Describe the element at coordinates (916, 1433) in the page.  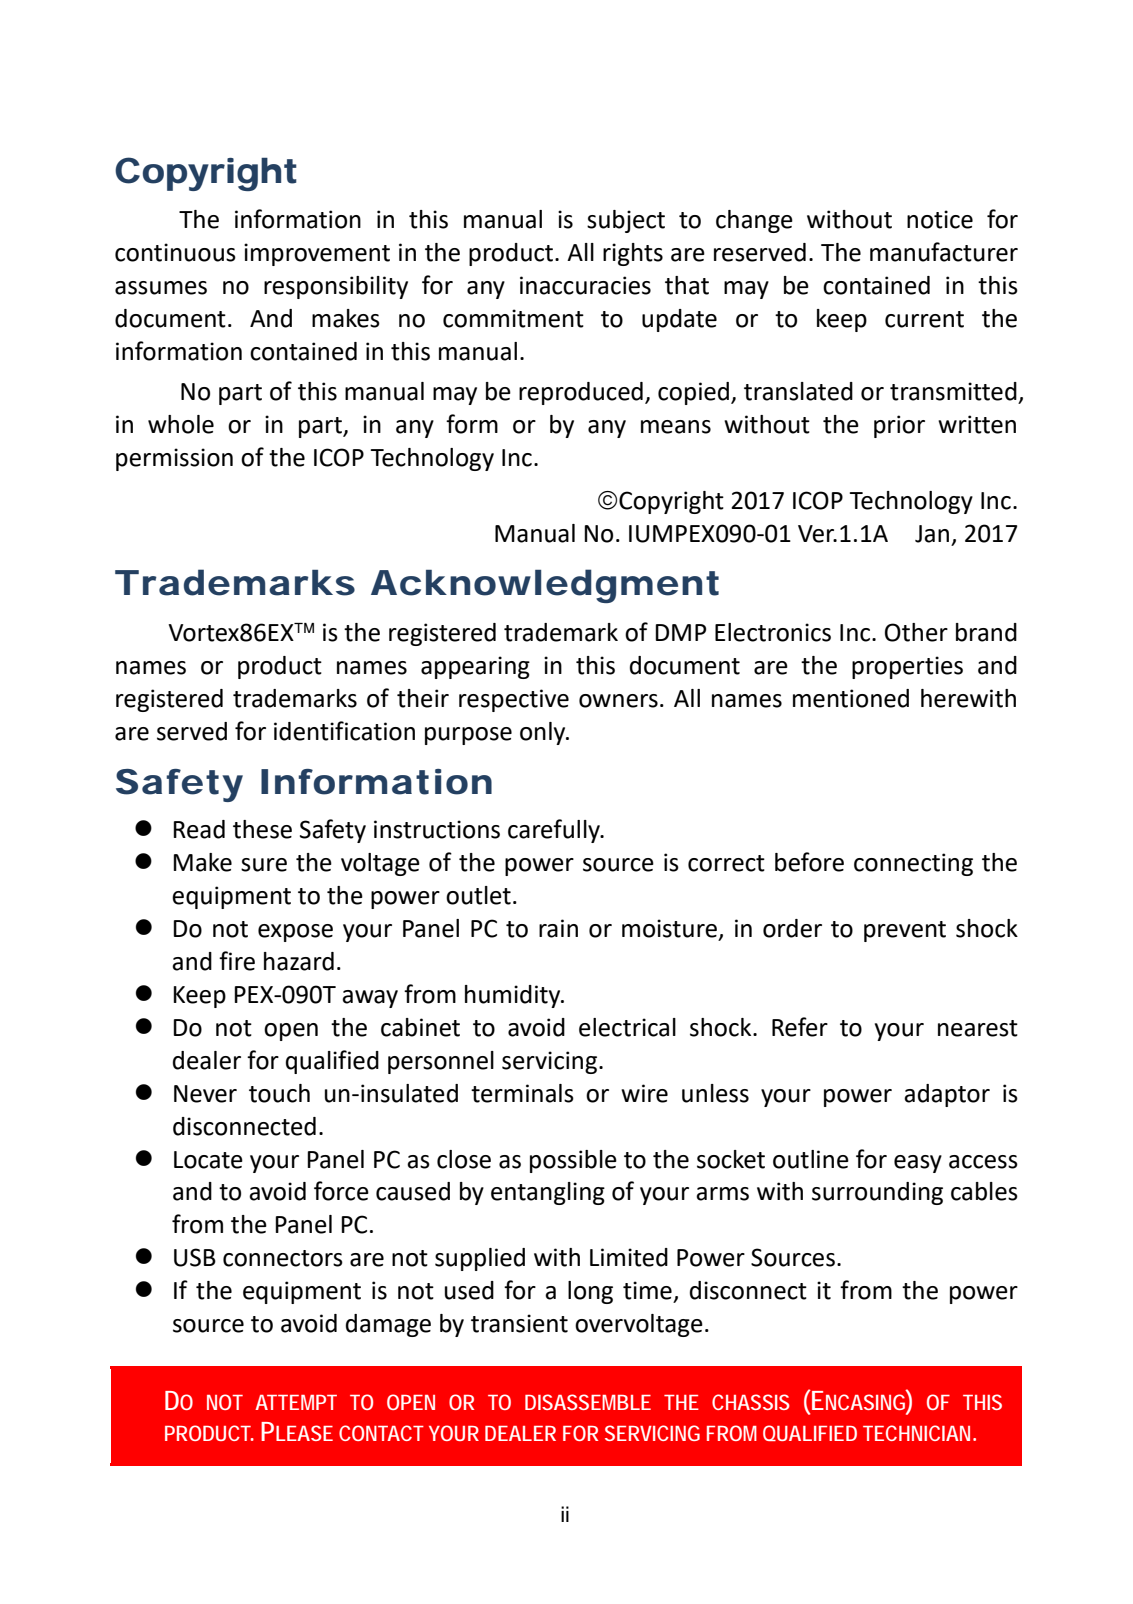
I see `TECHNICIAN` at that location.
